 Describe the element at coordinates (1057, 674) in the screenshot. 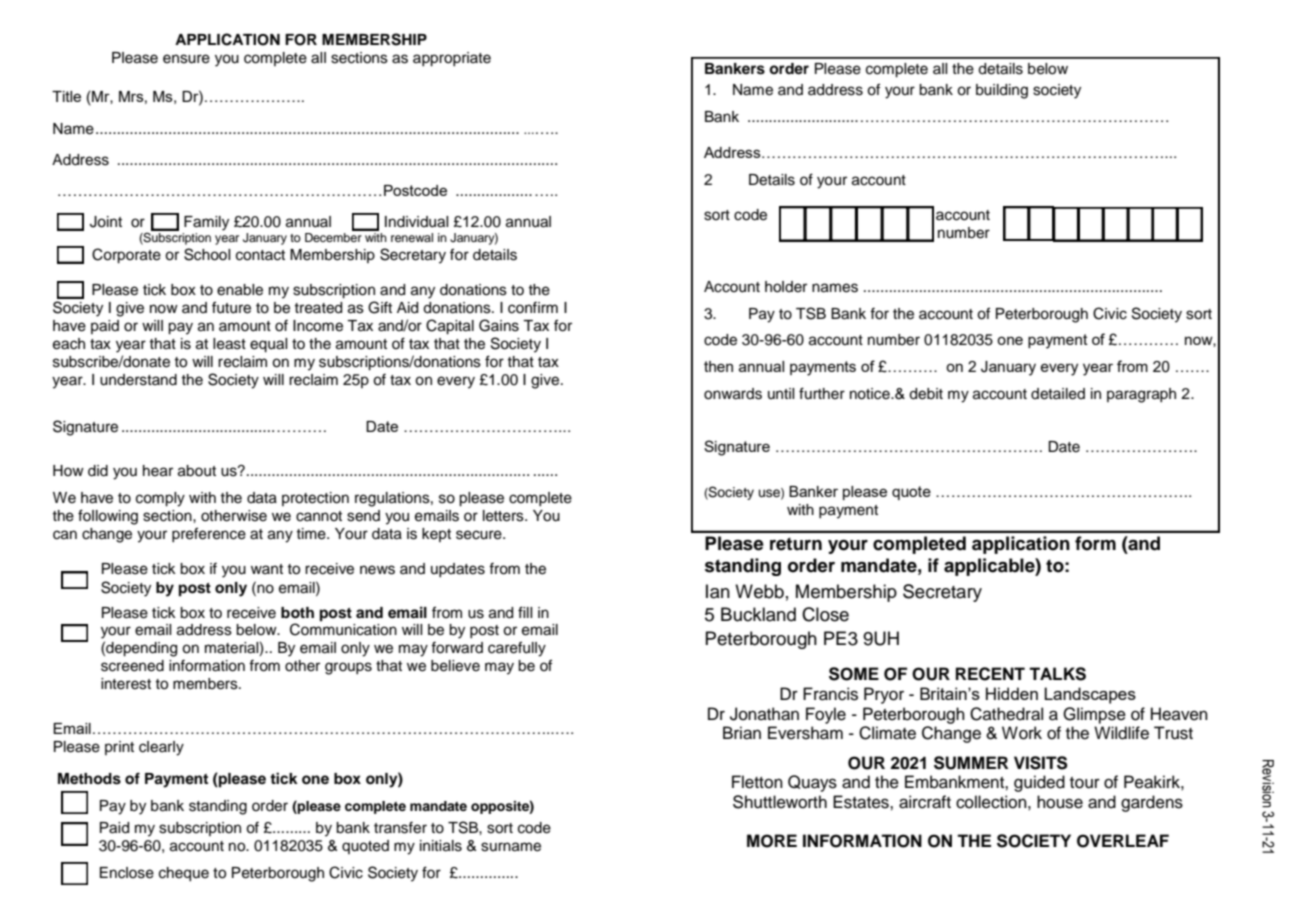

I see `TALKS` at that location.
